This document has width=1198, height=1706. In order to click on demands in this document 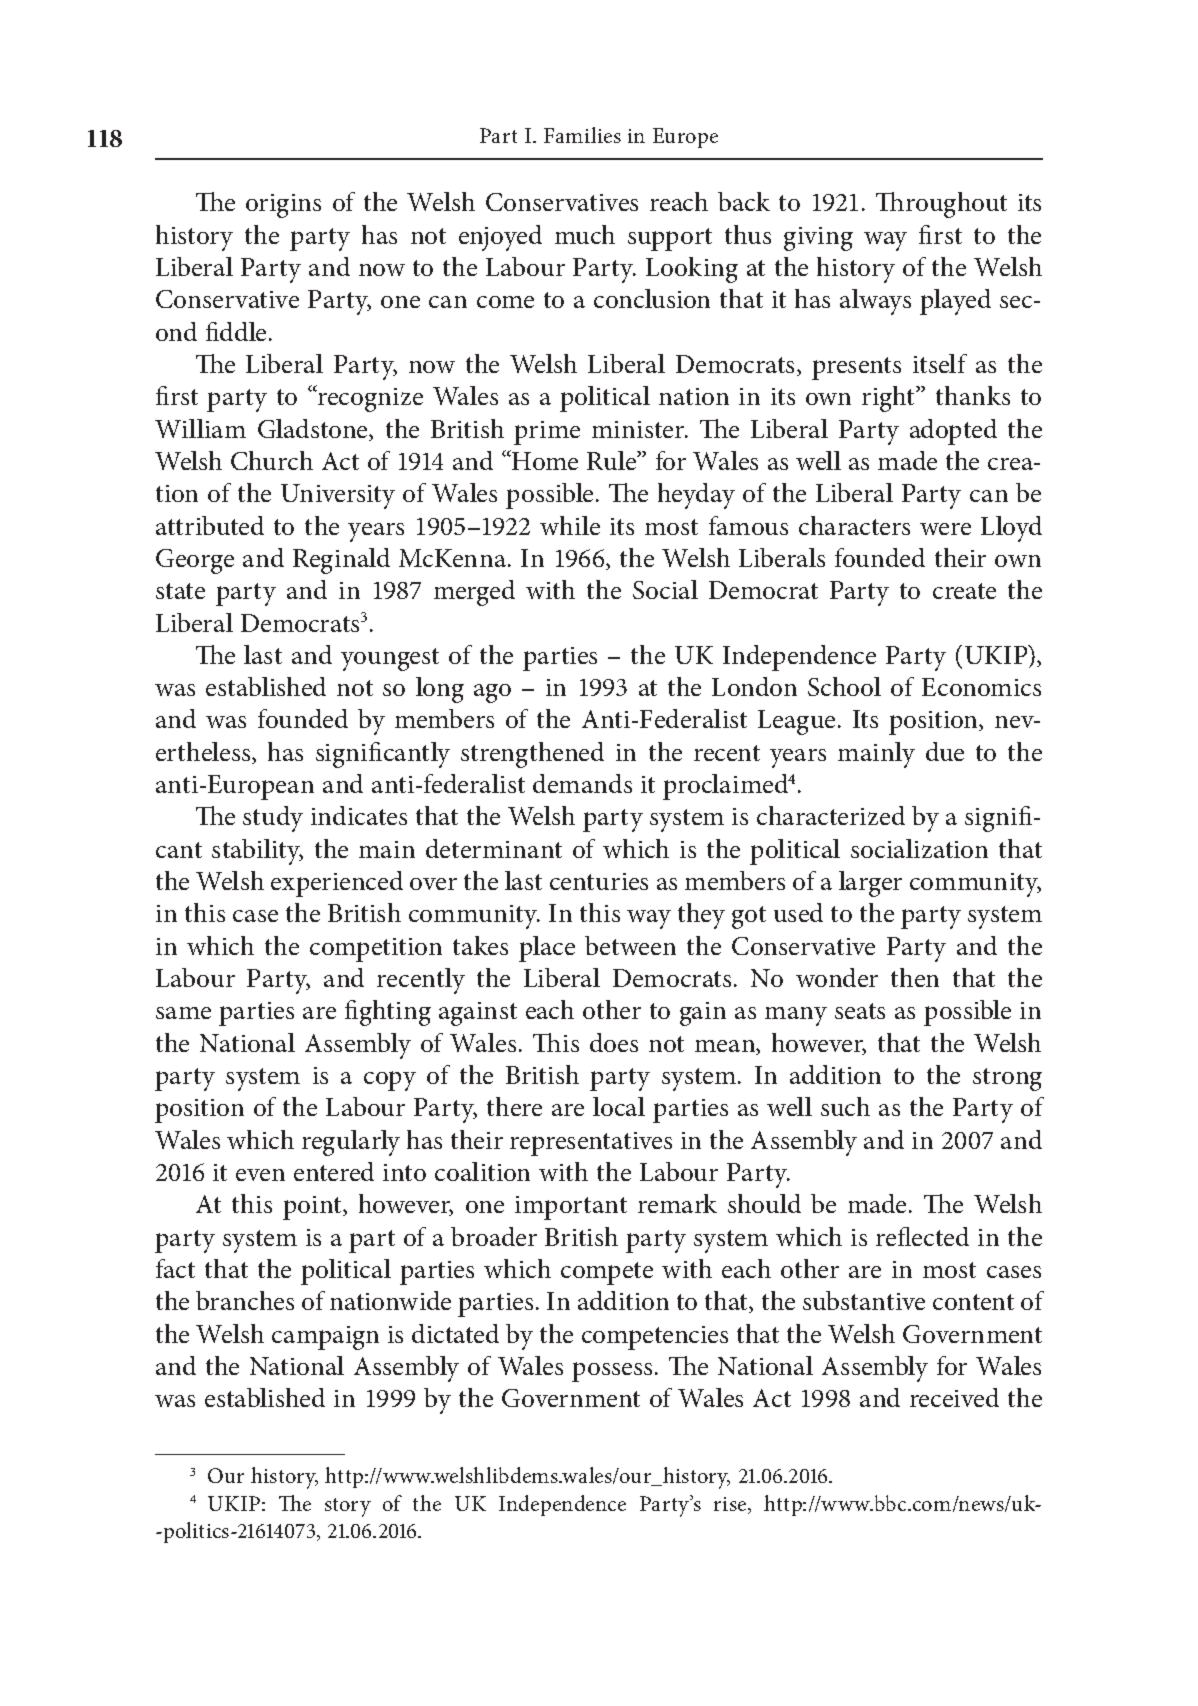, I will do `click(582, 783)`.
